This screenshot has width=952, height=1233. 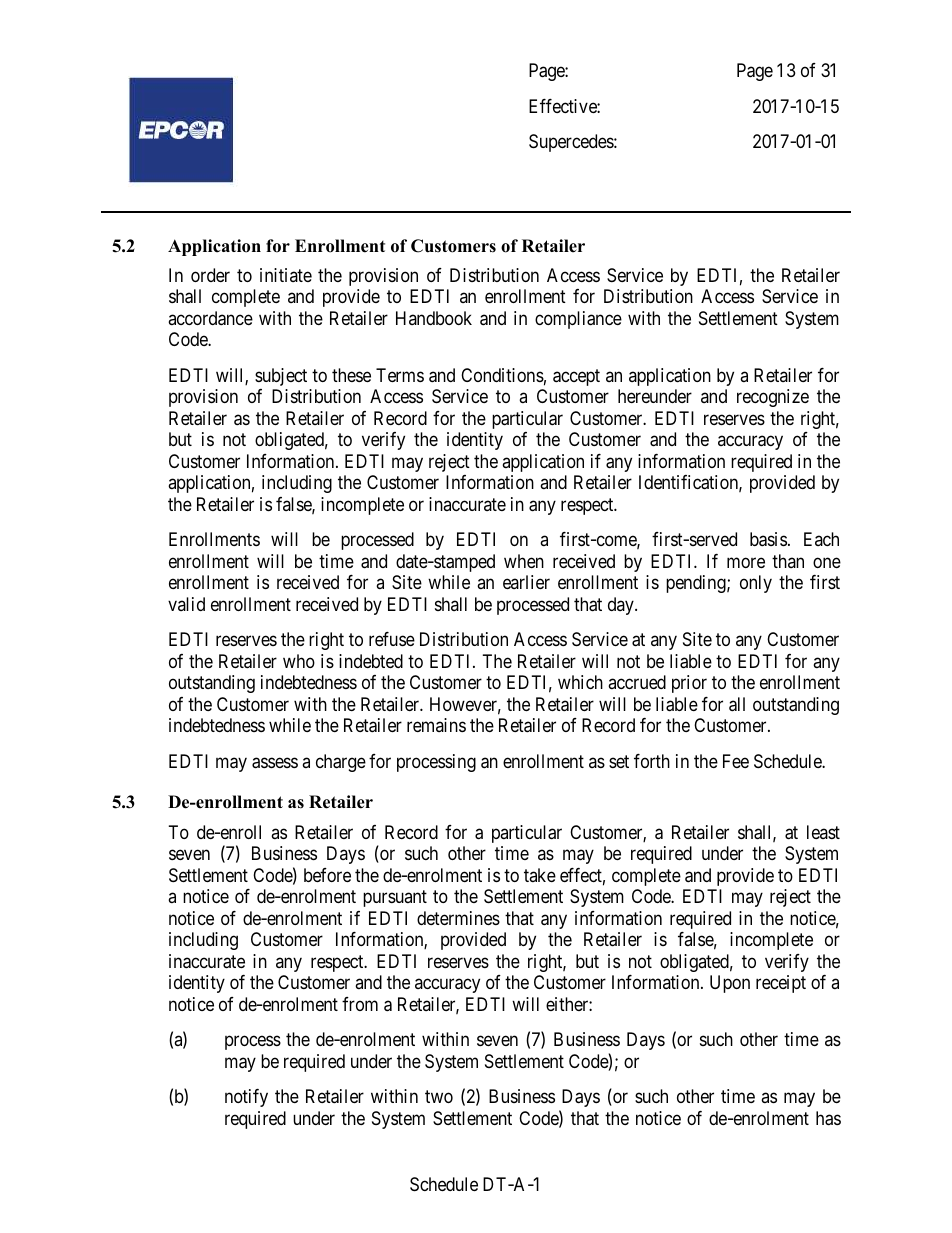 I want to click on valid, so click(x=186, y=604).
